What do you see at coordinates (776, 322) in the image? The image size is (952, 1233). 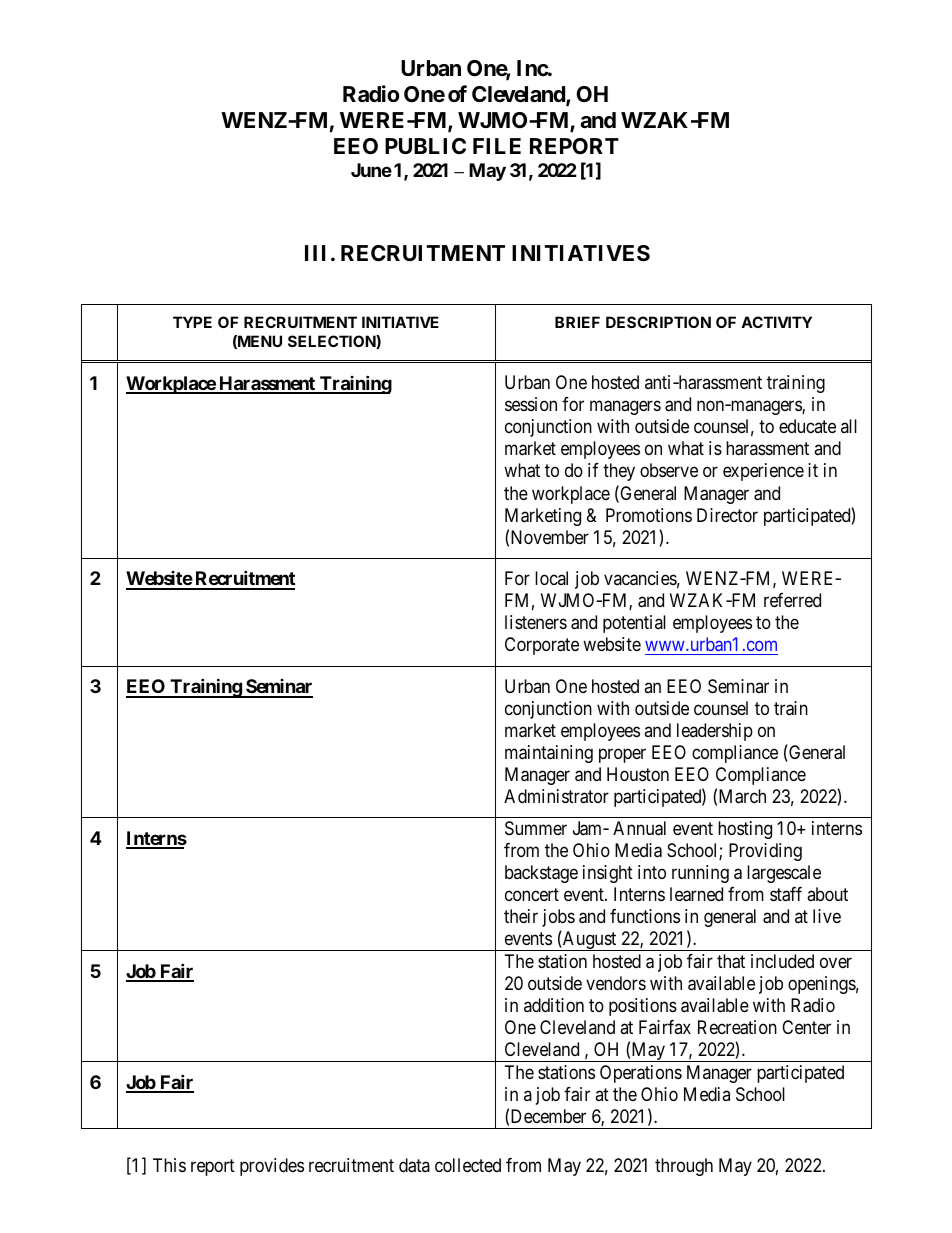 I see `ACTIVITY` at bounding box center [776, 322].
